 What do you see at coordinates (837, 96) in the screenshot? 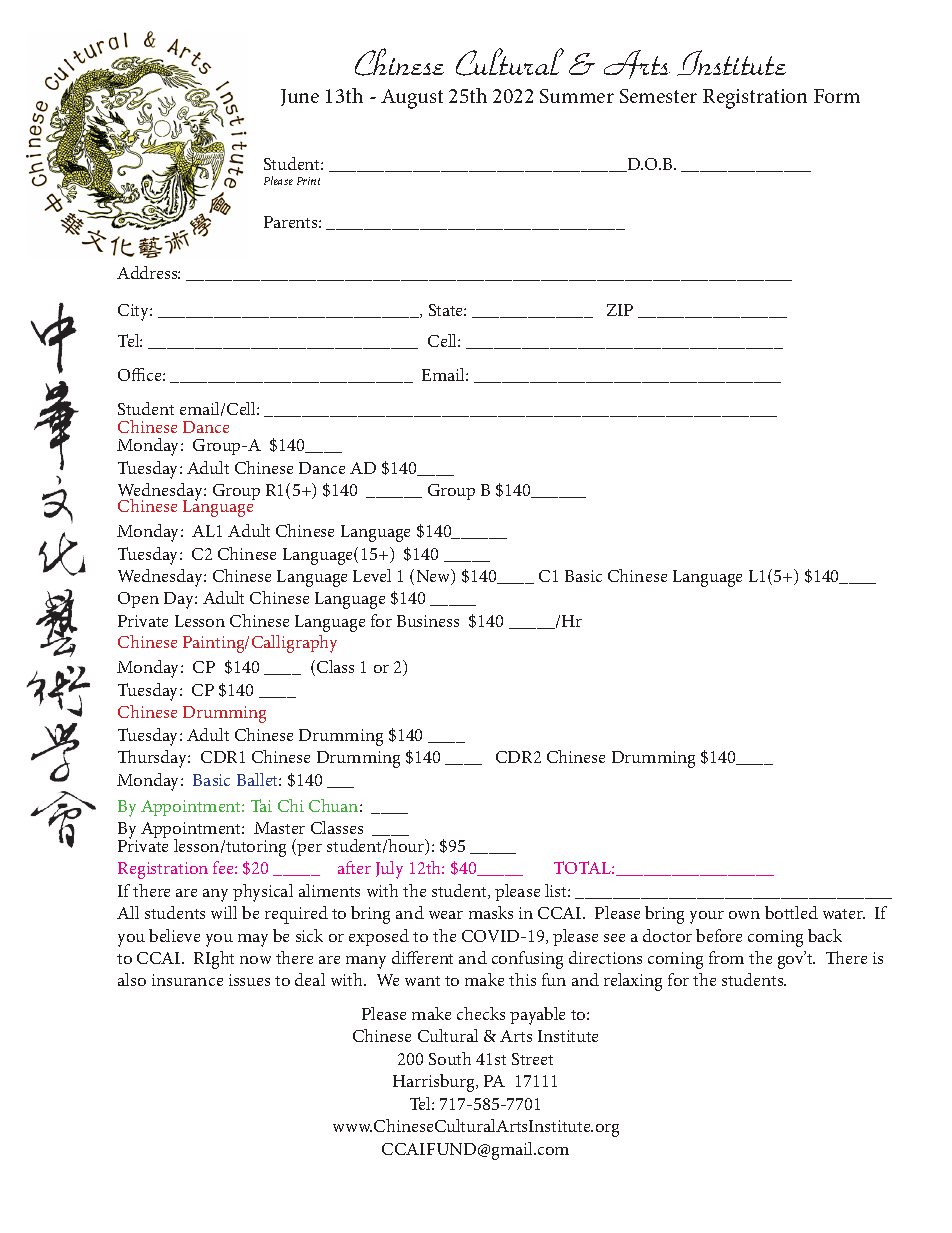
I see `Form` at bounding box center [837, 96].
